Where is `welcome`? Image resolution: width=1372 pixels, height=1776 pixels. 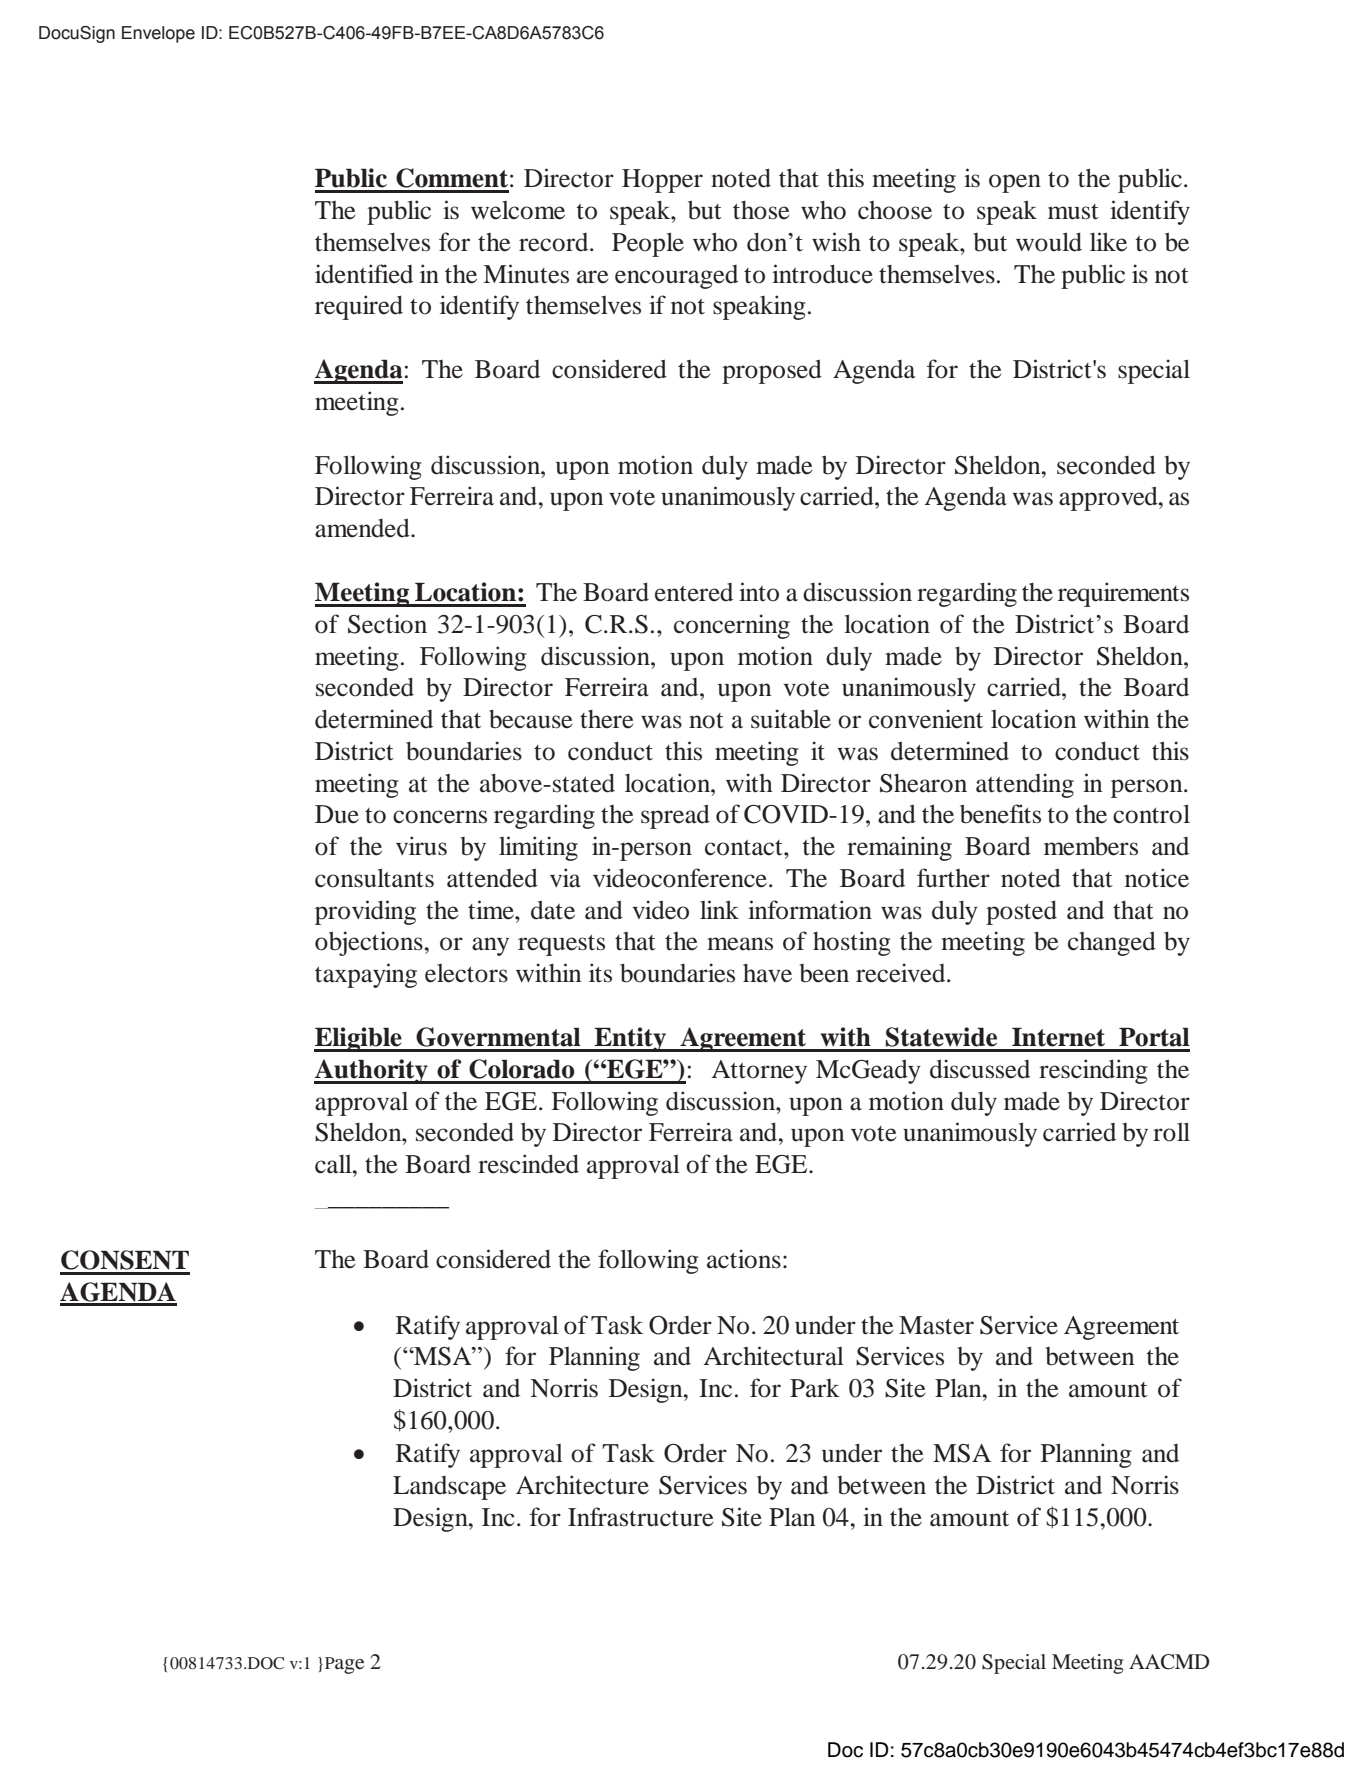
welcome is located at coordinates (518, 210).
